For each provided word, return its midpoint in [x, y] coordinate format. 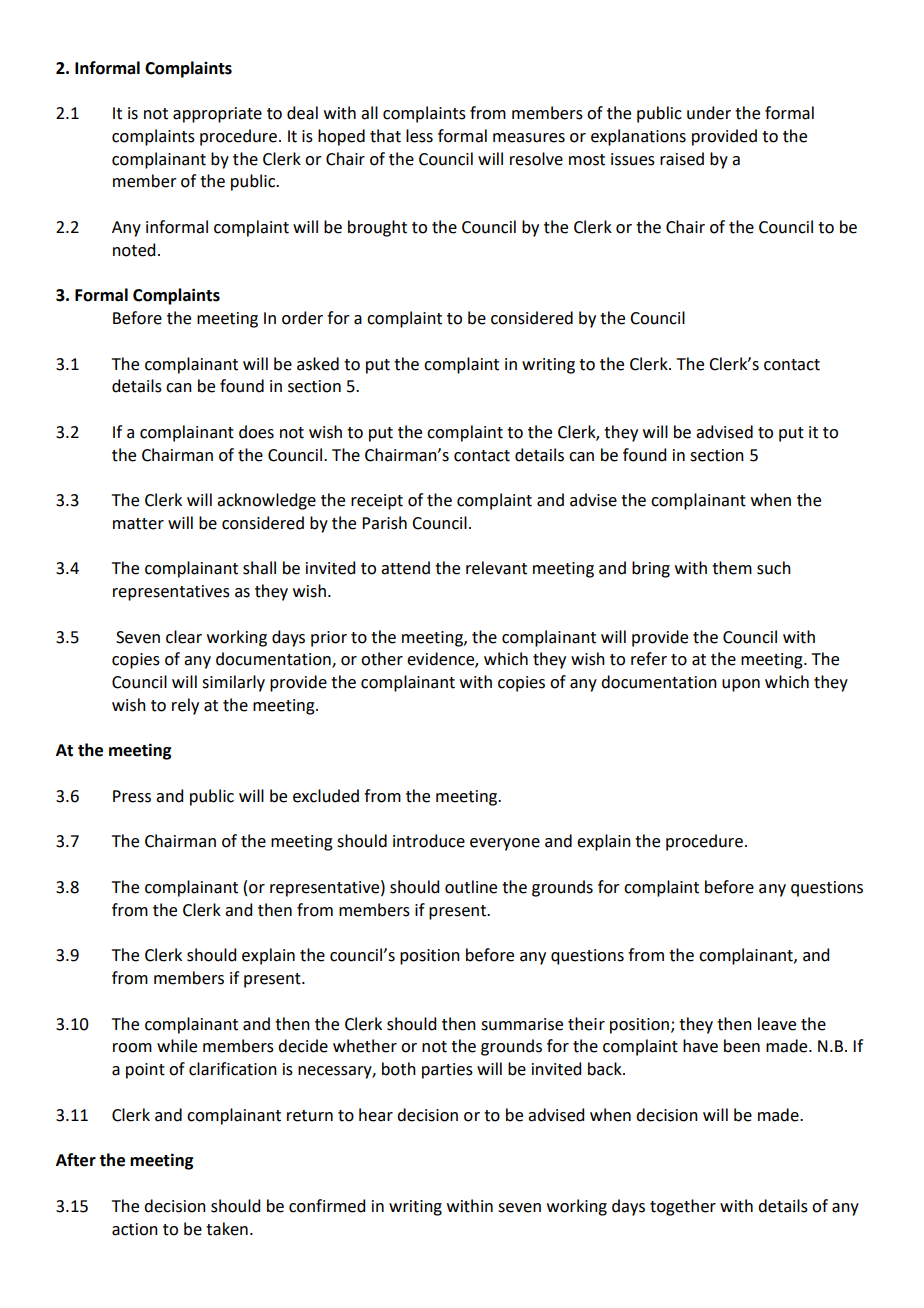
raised [682, 159]
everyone [505, 844]
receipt [377, 502]
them [732, 568]
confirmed [327, 1206]
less [419, 136]
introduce [429, 841]
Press [132, 796]
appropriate [217, 115]
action [135, 1229]
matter [138, 524]
